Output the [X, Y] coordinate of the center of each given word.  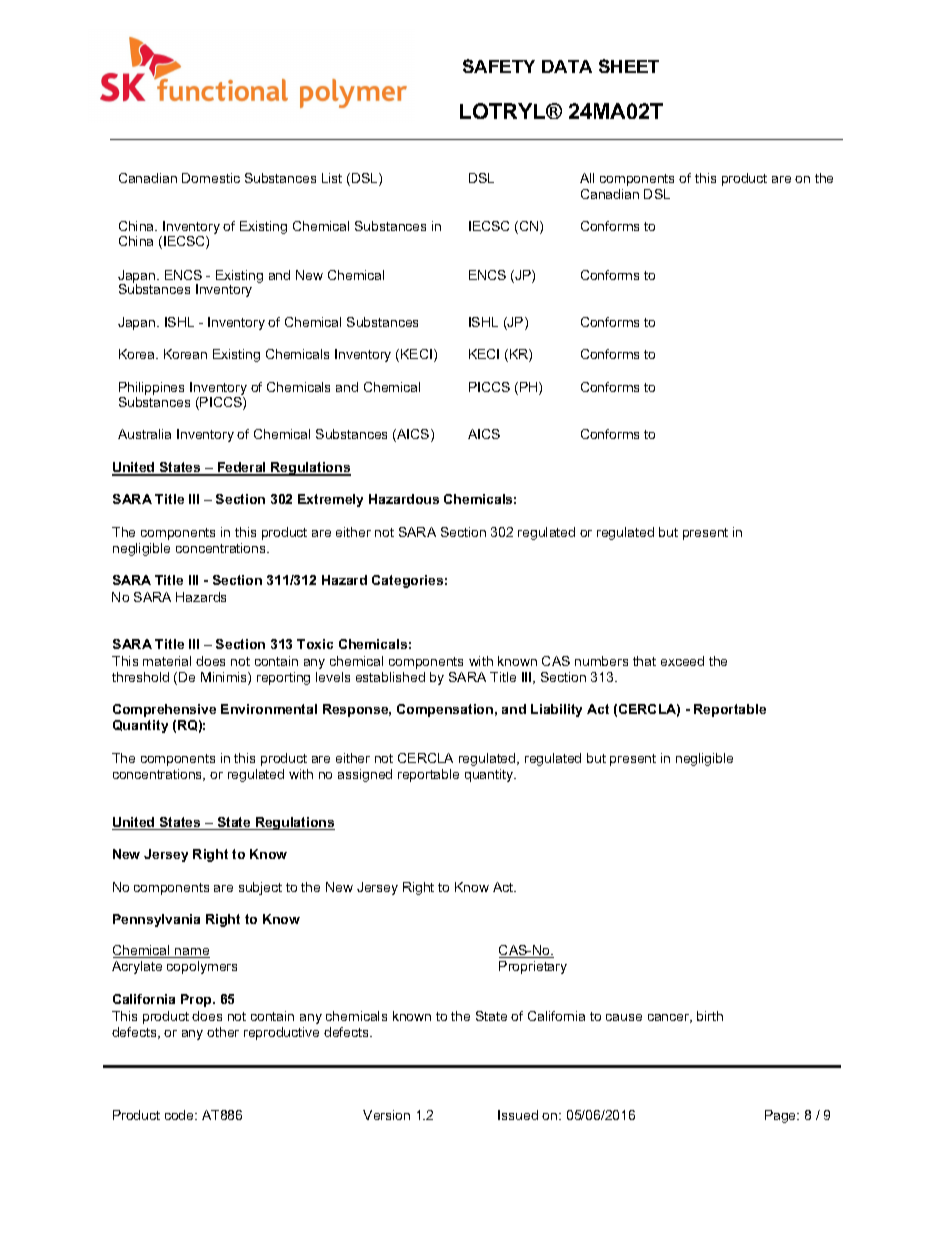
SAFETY [499, 66]
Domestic [211, 178]
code [180, 1115]
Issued [518, 1115]
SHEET [629, 66]
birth [710, 1016]
